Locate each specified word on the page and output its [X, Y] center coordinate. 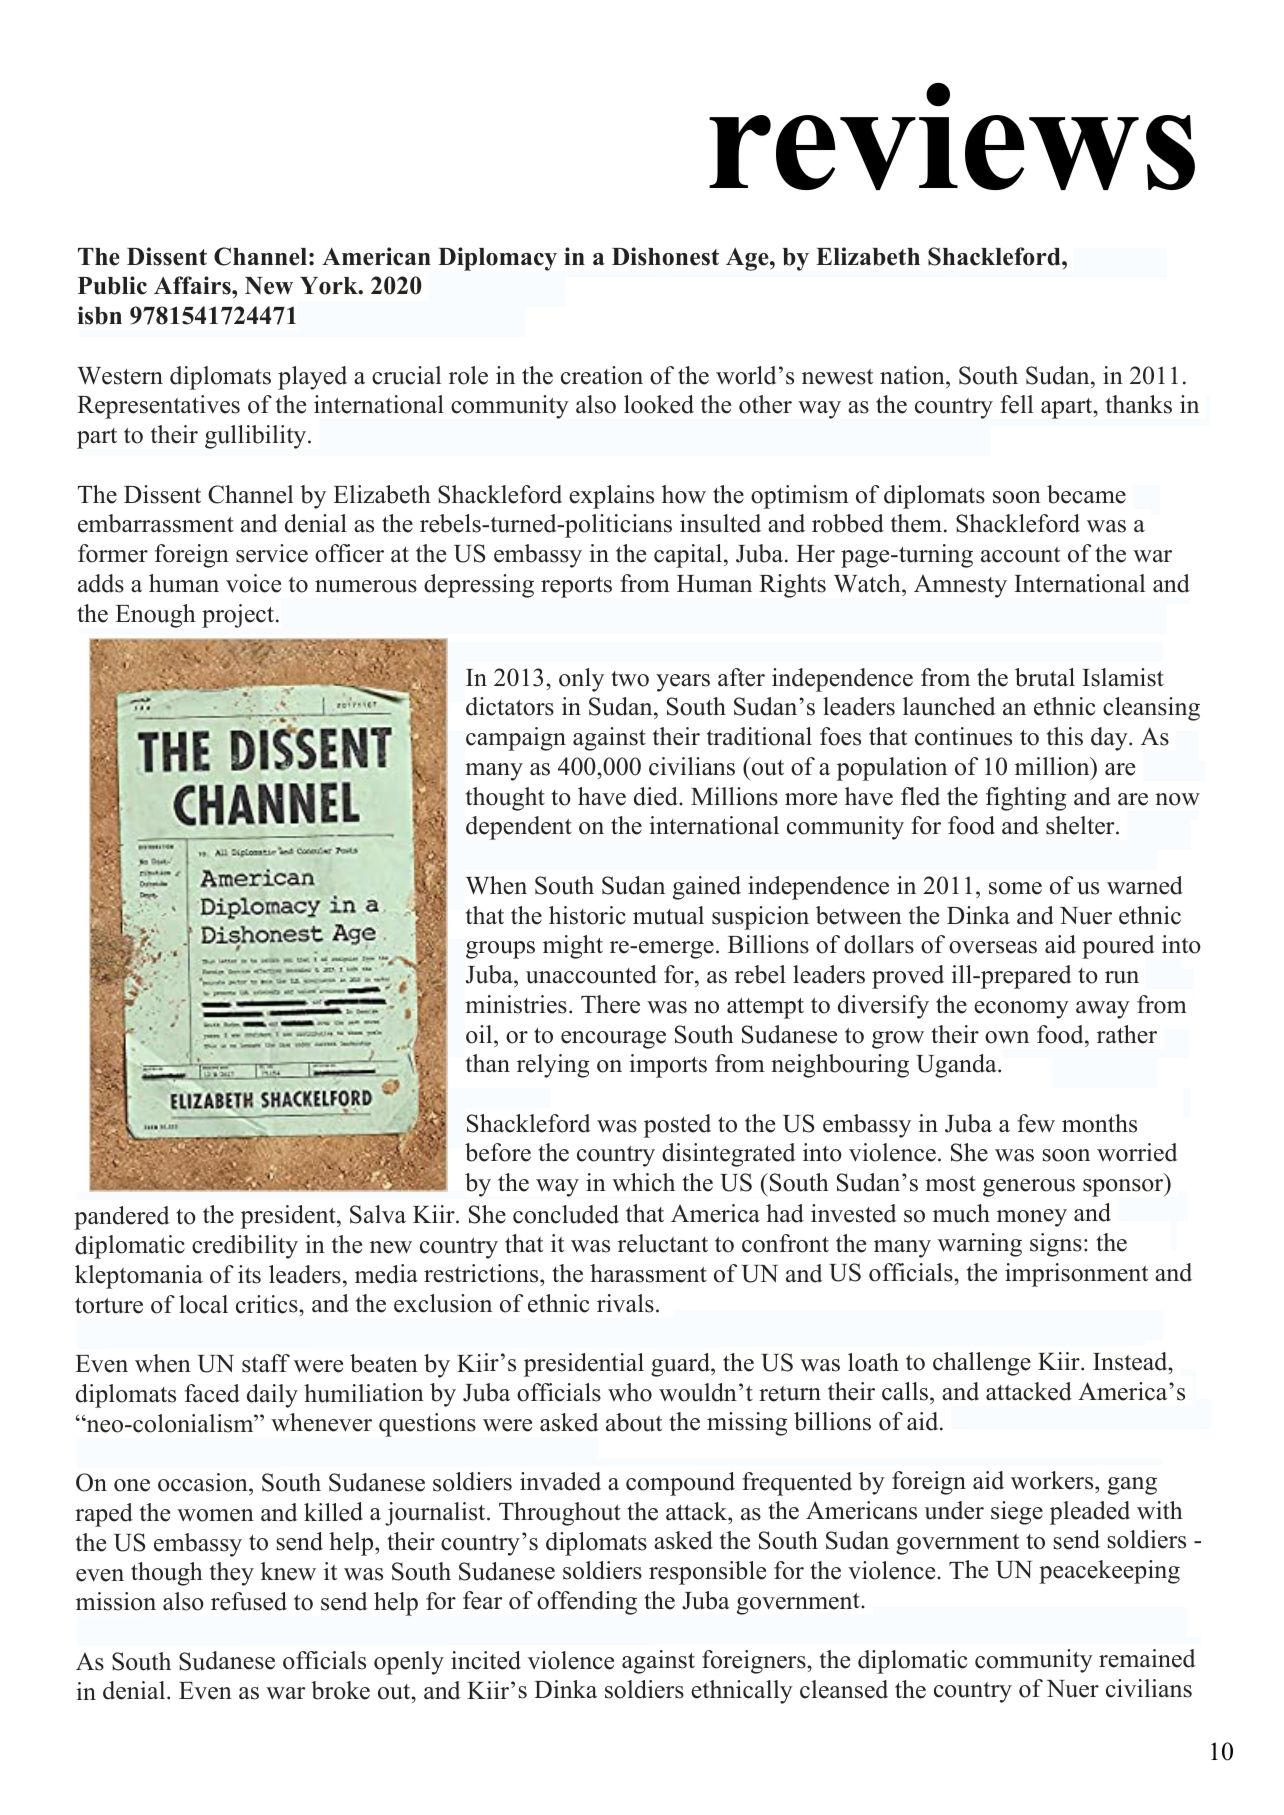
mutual [668, 915]
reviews [952, 136]
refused [249, 1601]
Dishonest [665, 256]
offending [587, 1603]
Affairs [193, 285]
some [1015, 888]
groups [500, 950]
